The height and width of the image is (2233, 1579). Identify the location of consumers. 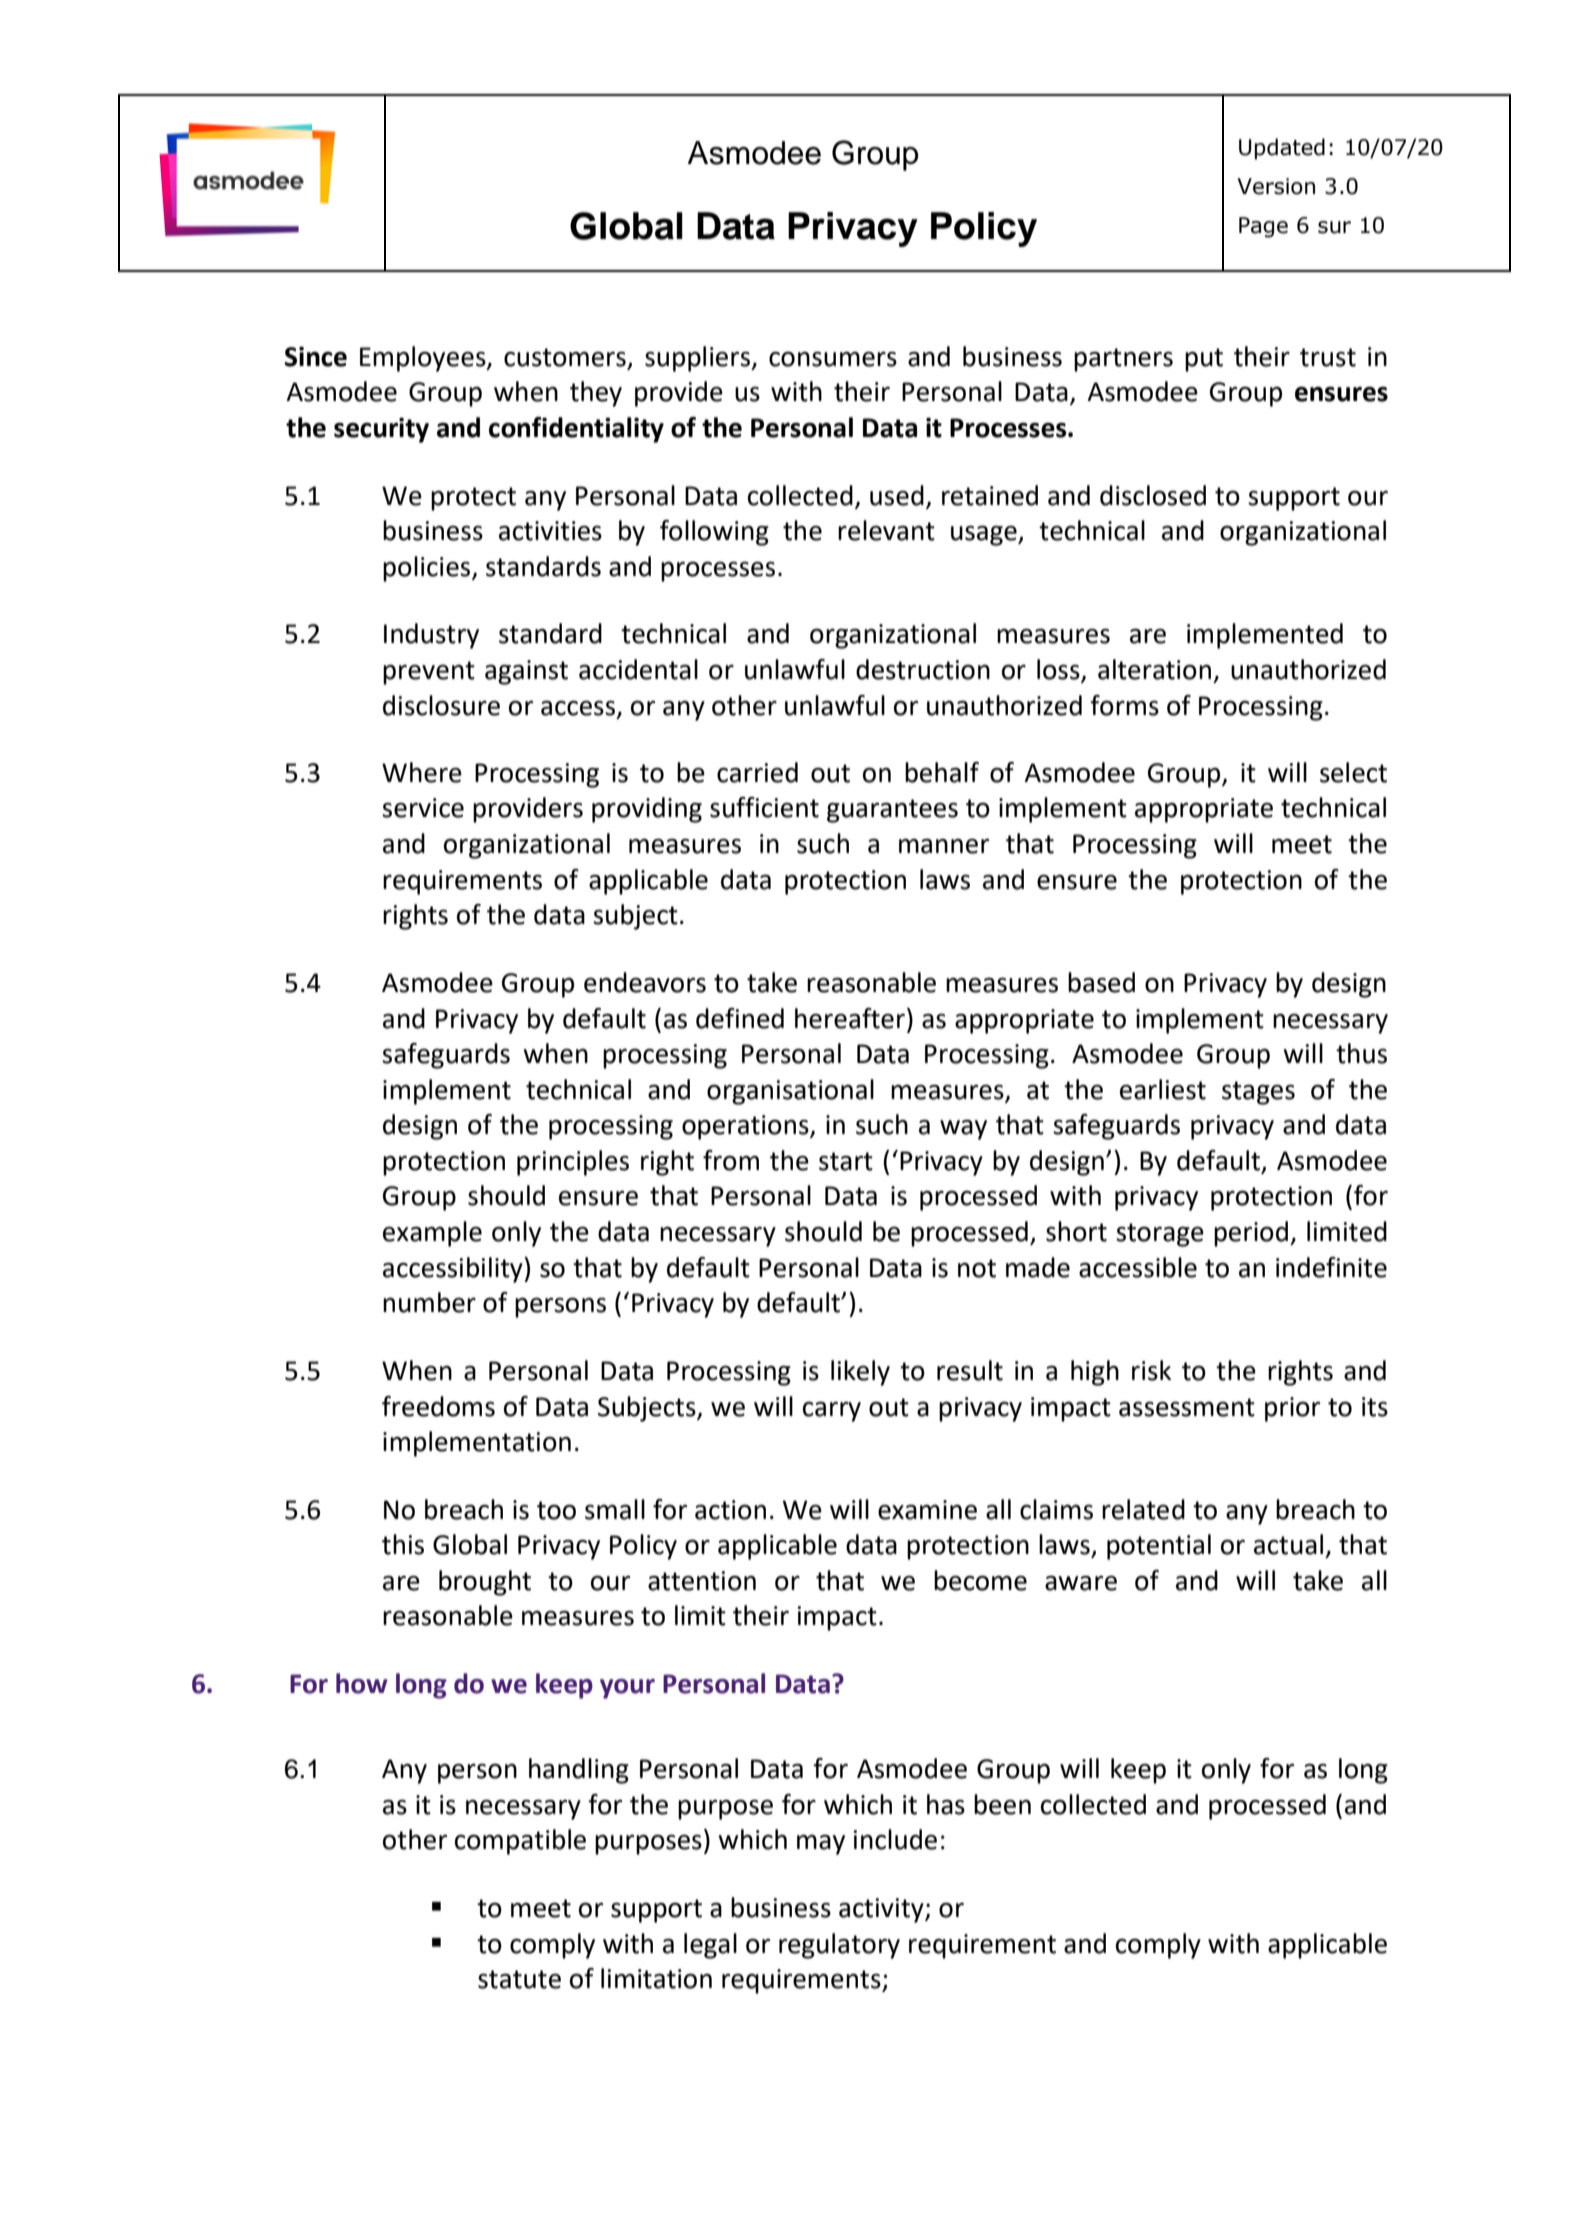
(833, 359).
